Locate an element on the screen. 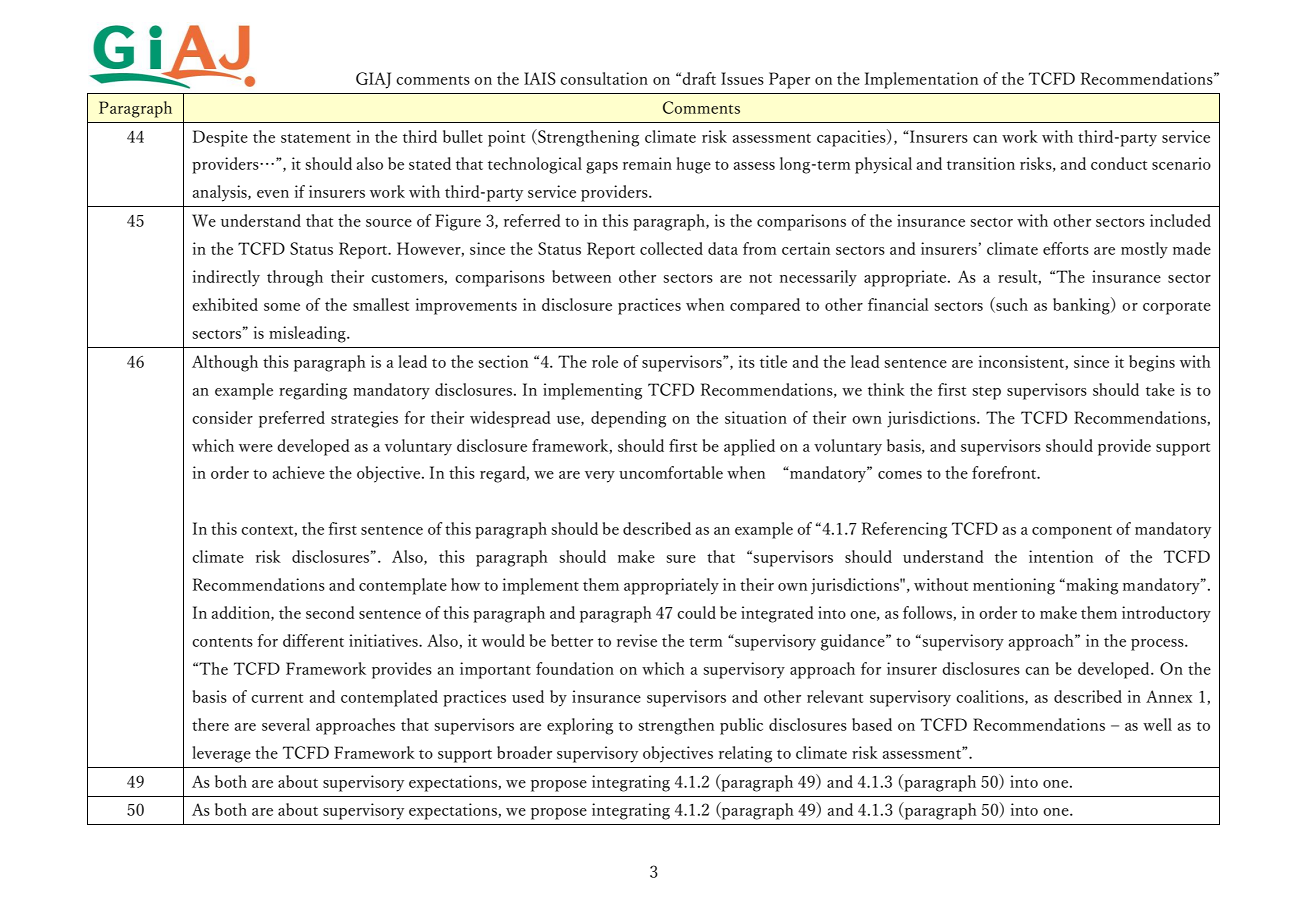  several is located at coordinates (286, 724).
